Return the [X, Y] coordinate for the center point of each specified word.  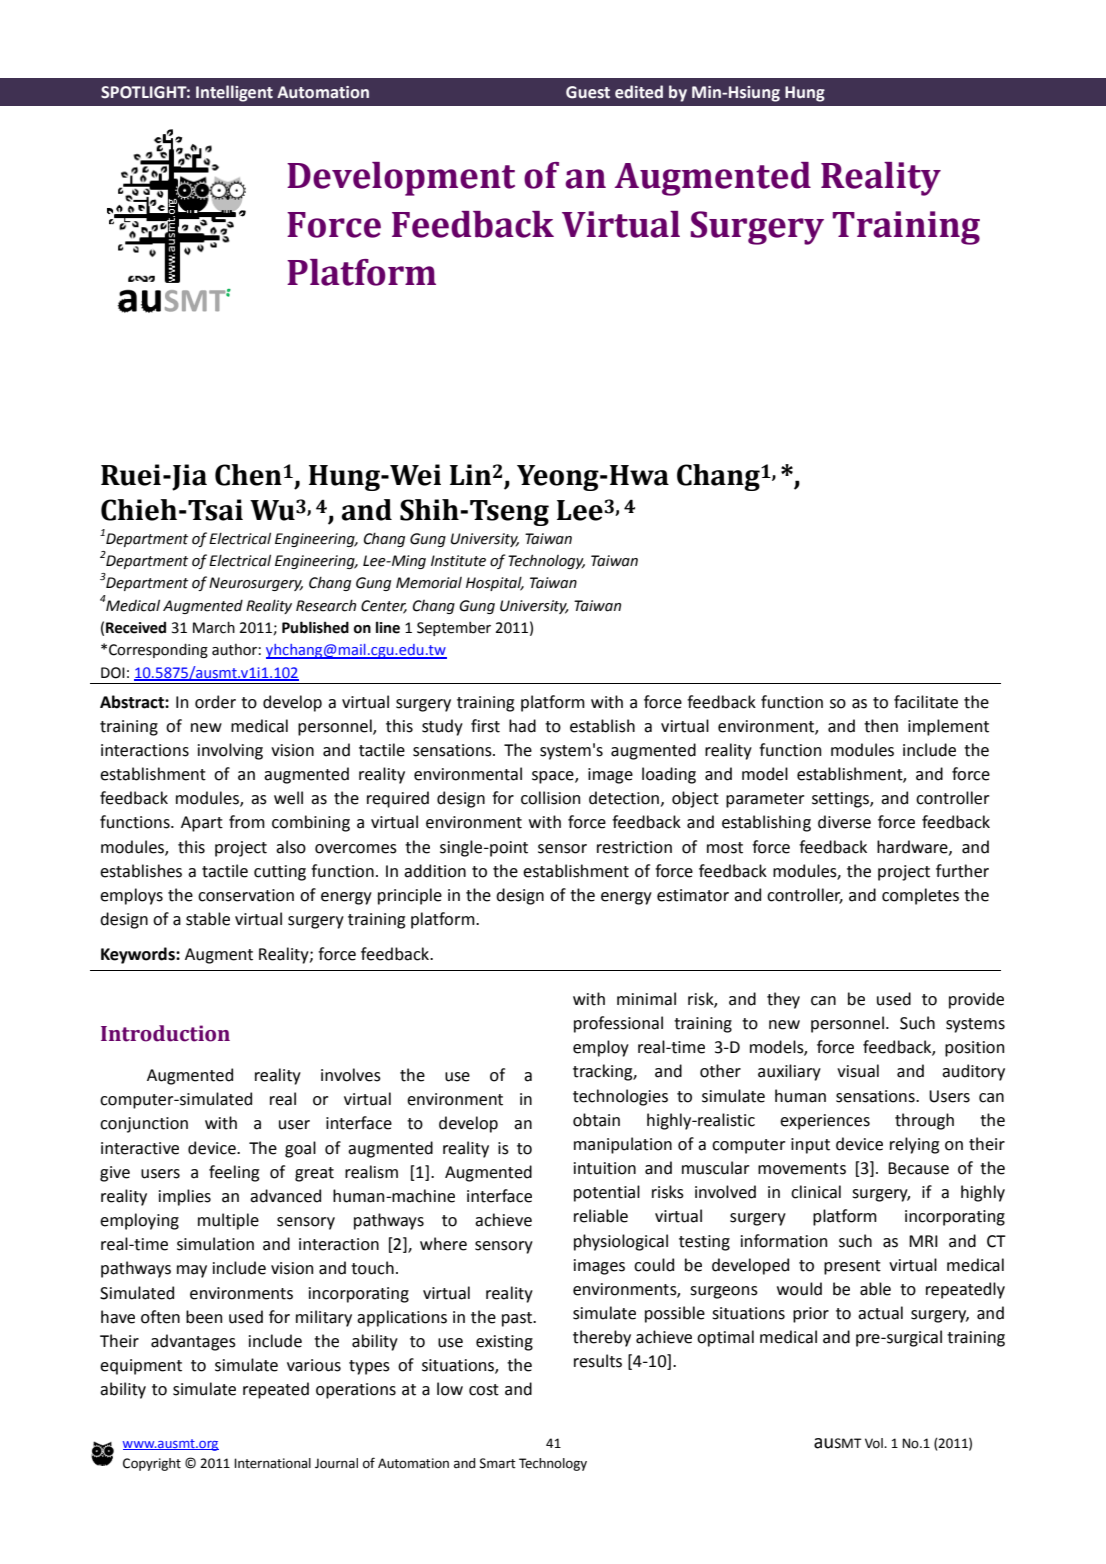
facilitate [926, 702]
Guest [588, 92]
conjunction [144, 1125]
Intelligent [234, 93]
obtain [596, 1120]
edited [639, 92]
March [214, 627]
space [554, 777]
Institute [458, 561]
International [272, 1463]
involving [230, 751]
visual [858, 1071]
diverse [844, 822]
